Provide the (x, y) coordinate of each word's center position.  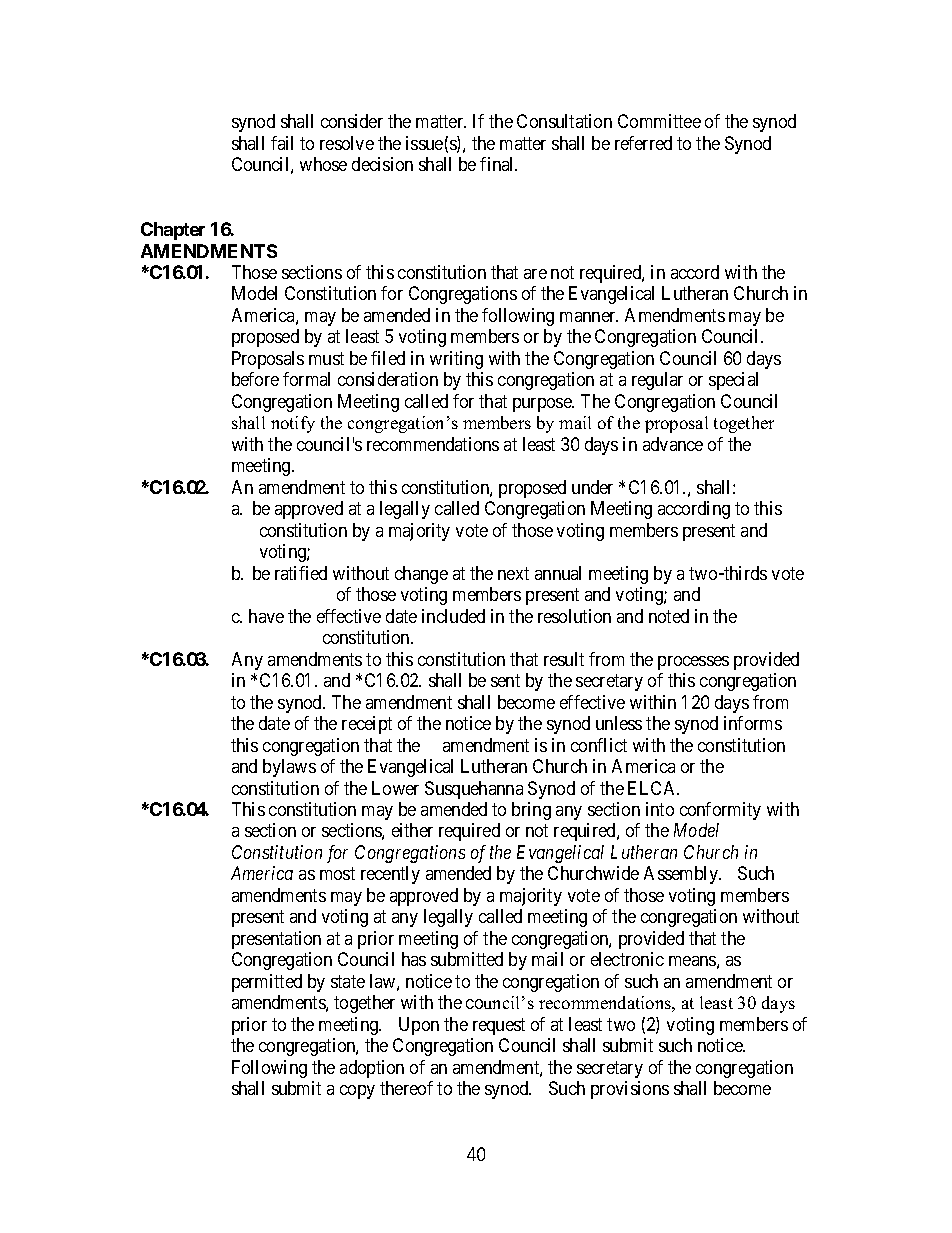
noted (669, 616)
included (453, 616)
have (266, 616)
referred (643, 143)
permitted (267, 983)
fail (282, 143)
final (498, 164)
